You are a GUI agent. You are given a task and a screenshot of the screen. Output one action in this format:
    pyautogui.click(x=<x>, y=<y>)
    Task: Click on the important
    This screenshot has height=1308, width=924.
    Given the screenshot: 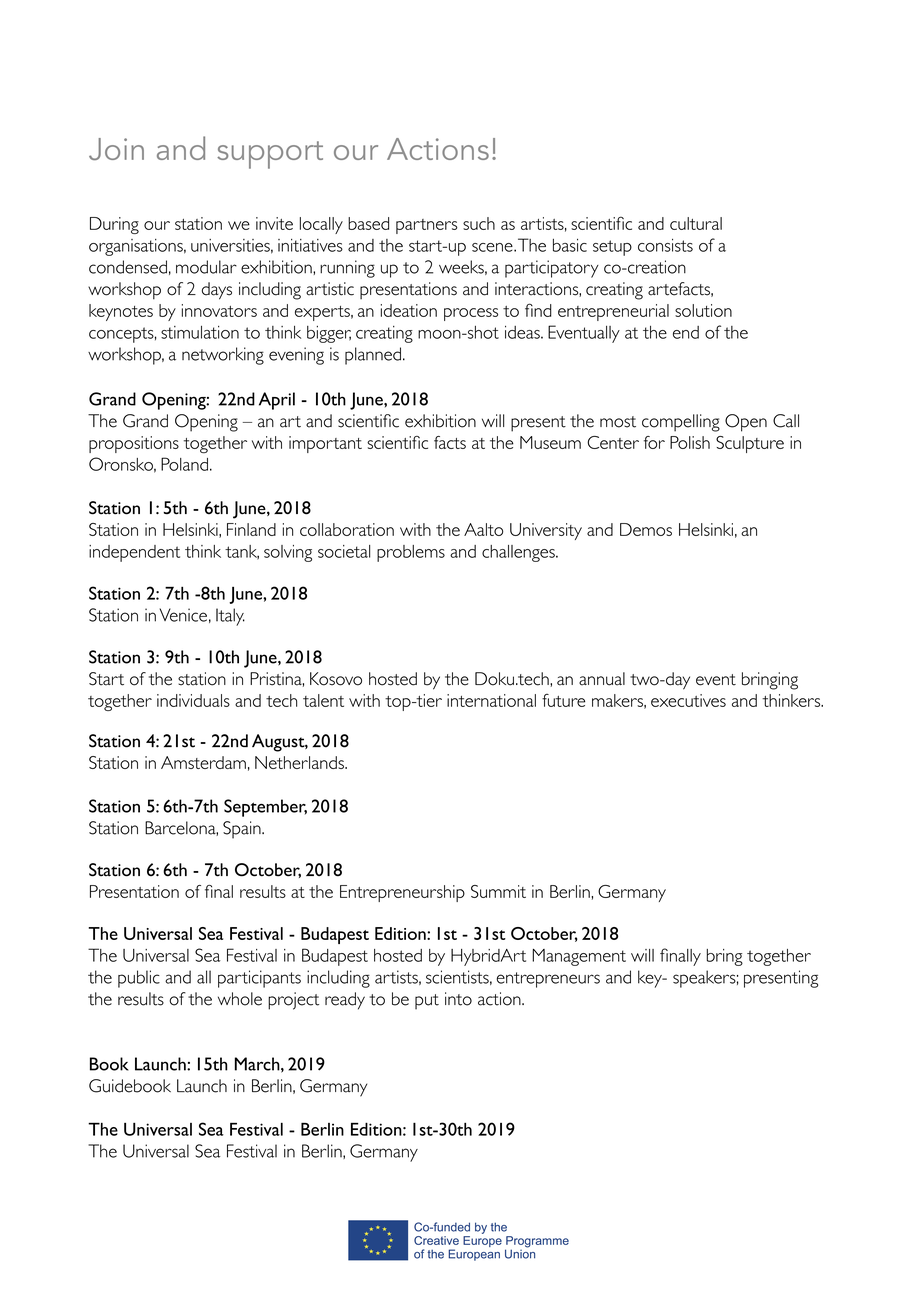 What is the action you would take?
    pyautogui.click(x=325, y=444)
